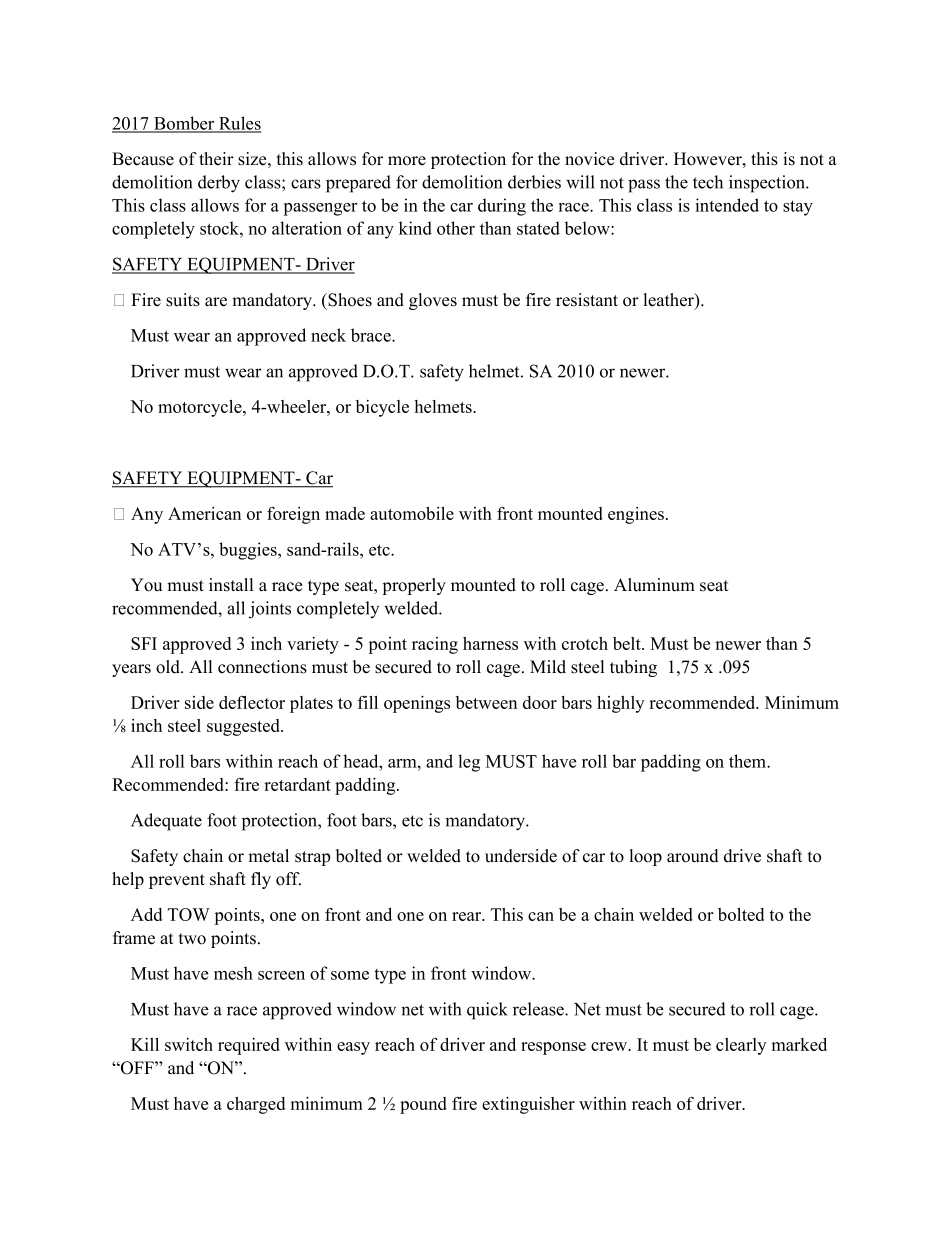  Describe the element at coordinates (412, 513) in the screenshot. I see `automobile` at that location.
